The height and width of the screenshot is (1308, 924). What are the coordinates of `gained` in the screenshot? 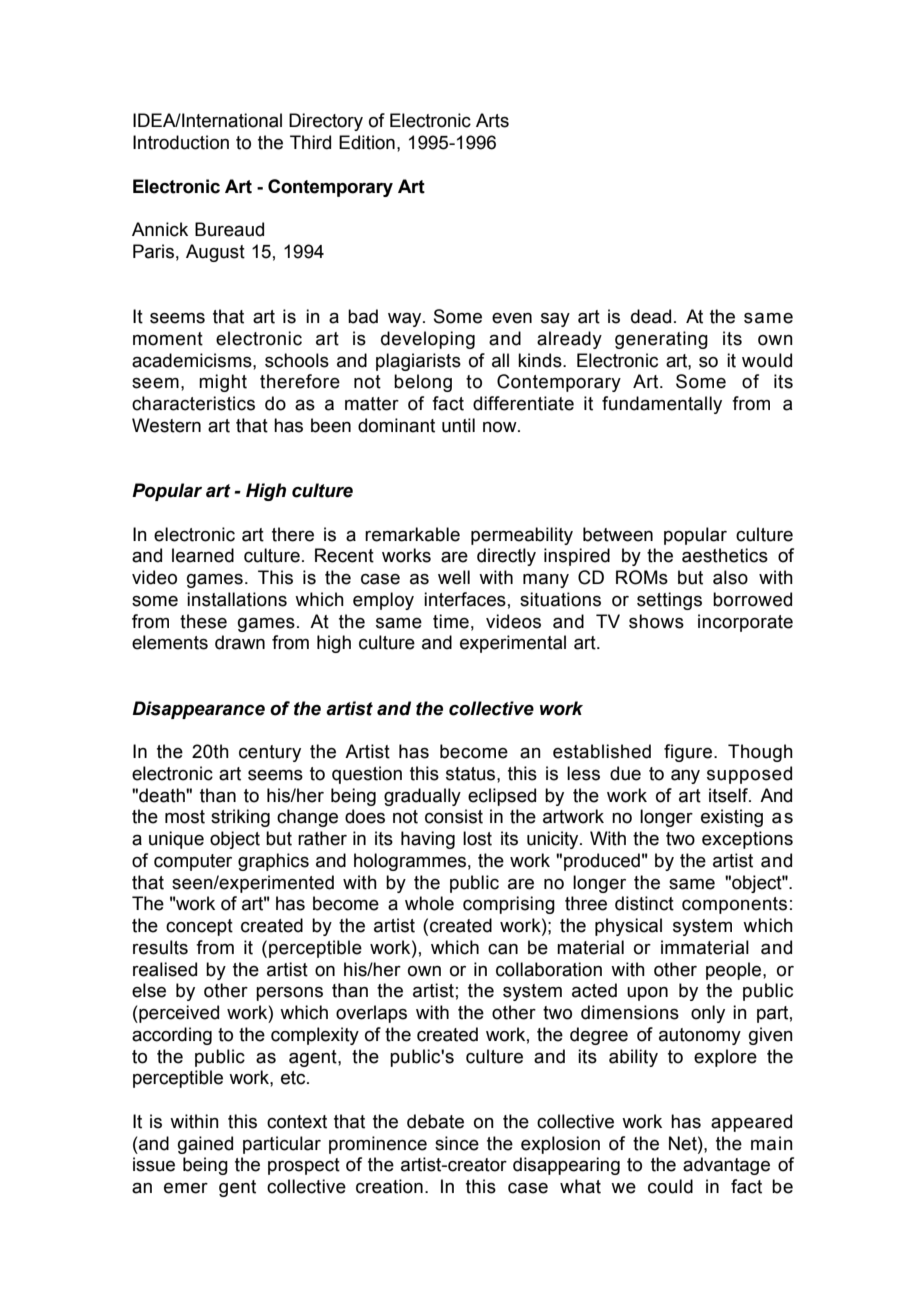 It's located at (205, 1145).
